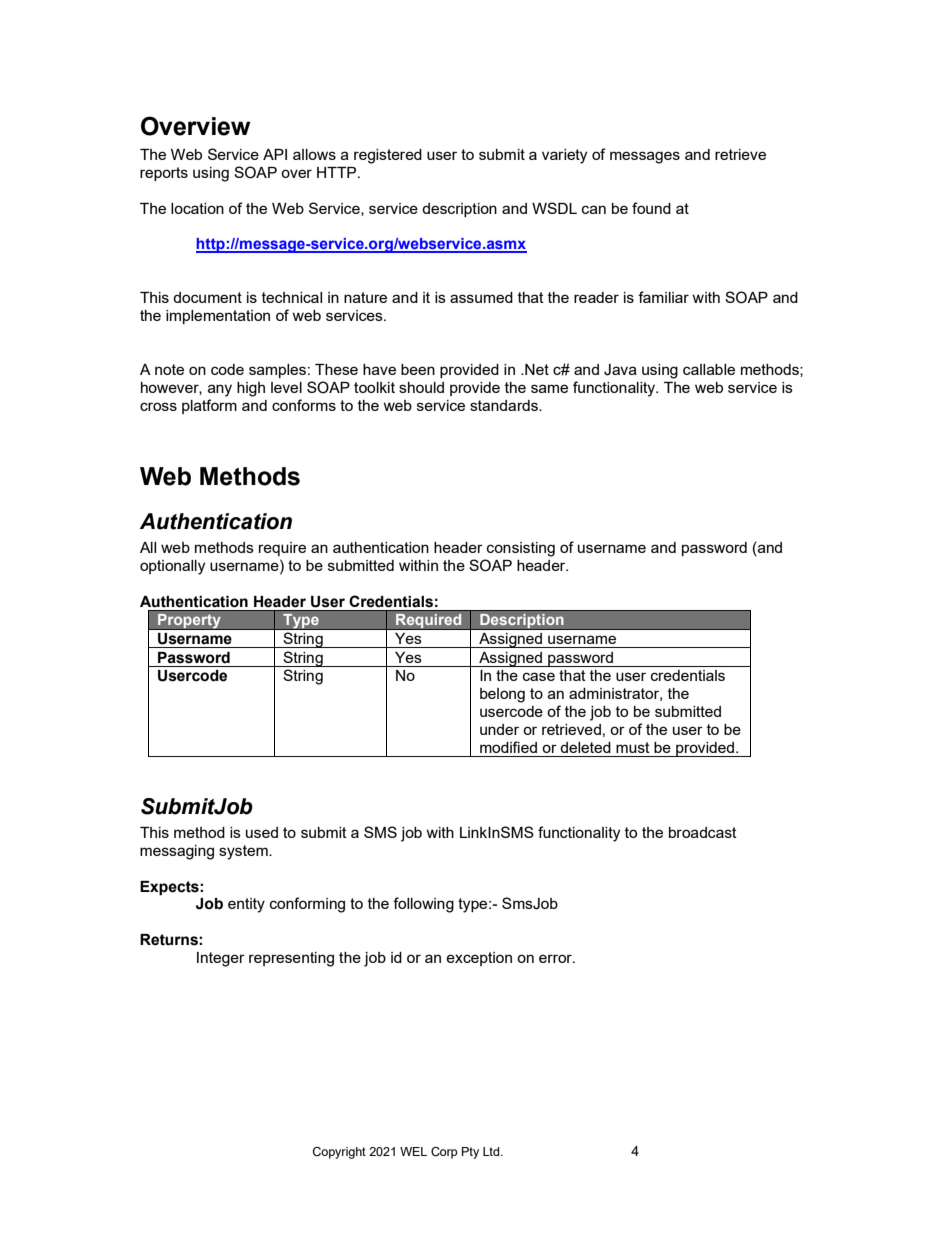 This screenshot has width=952, height=1233. Describe the element at coordinates (620, 370) in the screenshot. I see `Java` at that location.
